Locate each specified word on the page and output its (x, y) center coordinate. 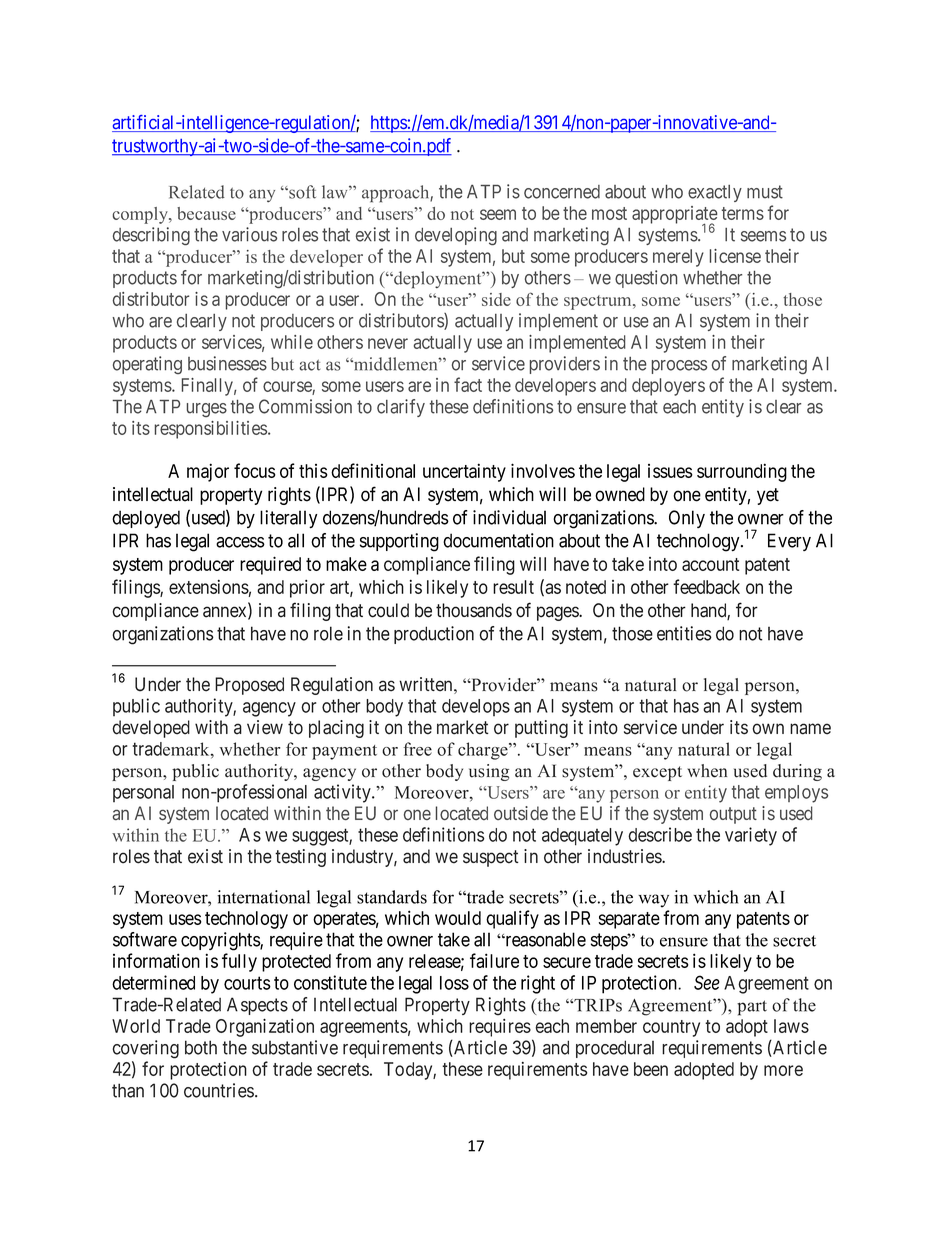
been (651, 1069)
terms (743, 213)
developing (456, 236)
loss (454, 983)
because (206, 213)
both (201, 1047)
